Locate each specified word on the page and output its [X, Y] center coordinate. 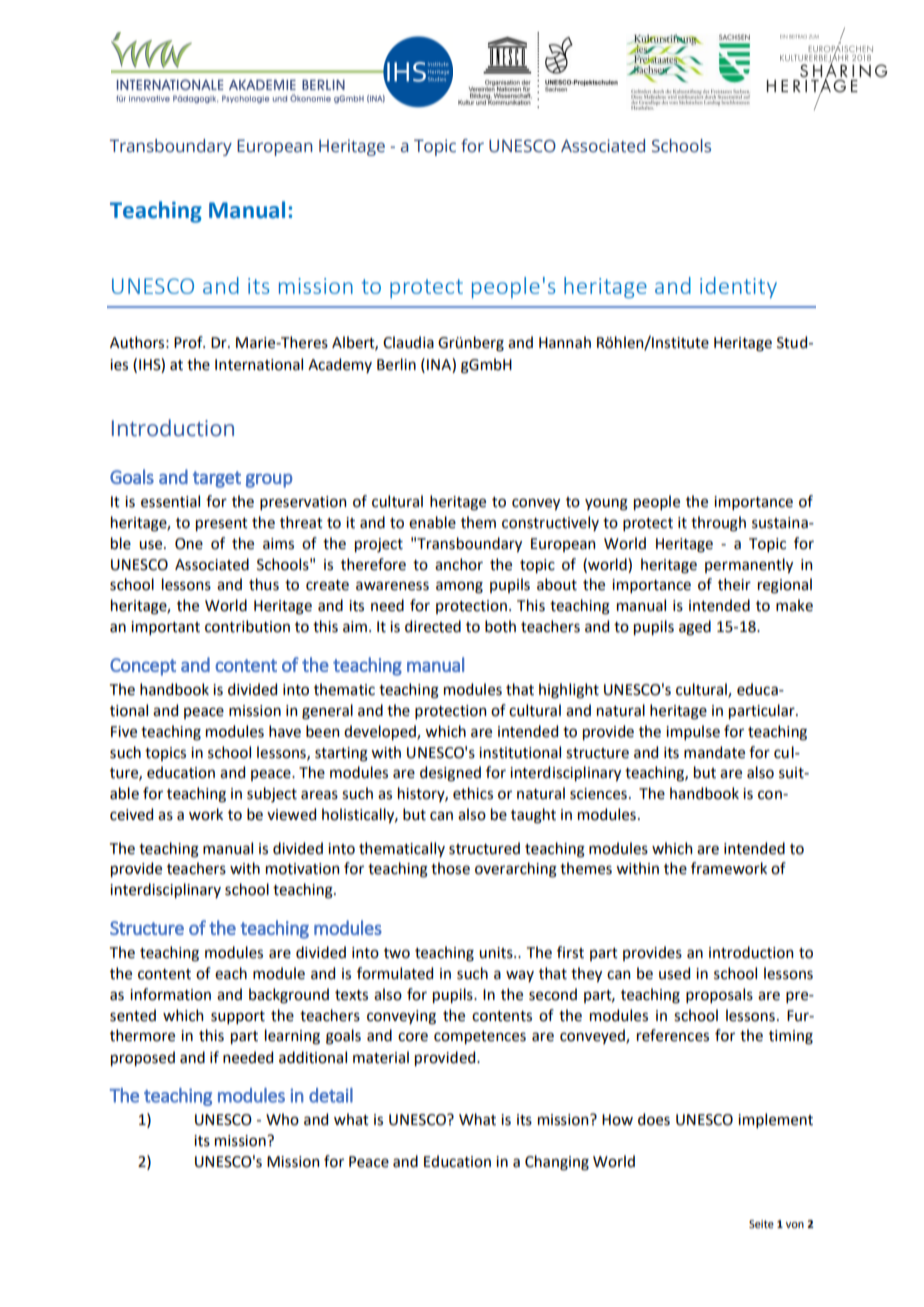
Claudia [408, 342]
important [165, 628]
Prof [189, 342]
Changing [557, 1163]
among [459, 587]
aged [695, 628]
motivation [302, 869]
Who [282, 1119]
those [450, 868]
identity [738, 287]
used [674, 973]
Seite [761, 1224]
